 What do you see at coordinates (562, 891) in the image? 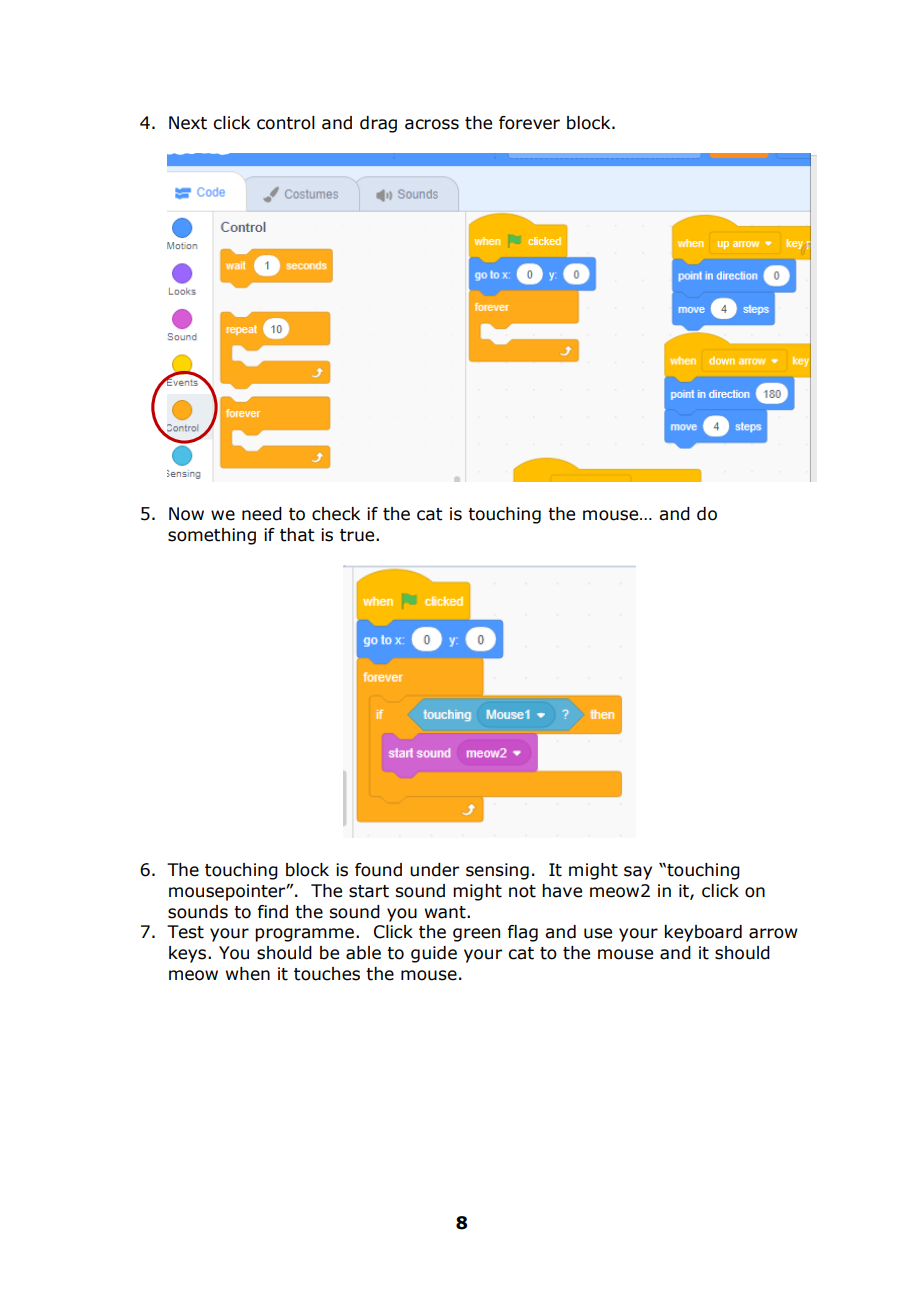
I see `have` at bounding box center [562, 891].
